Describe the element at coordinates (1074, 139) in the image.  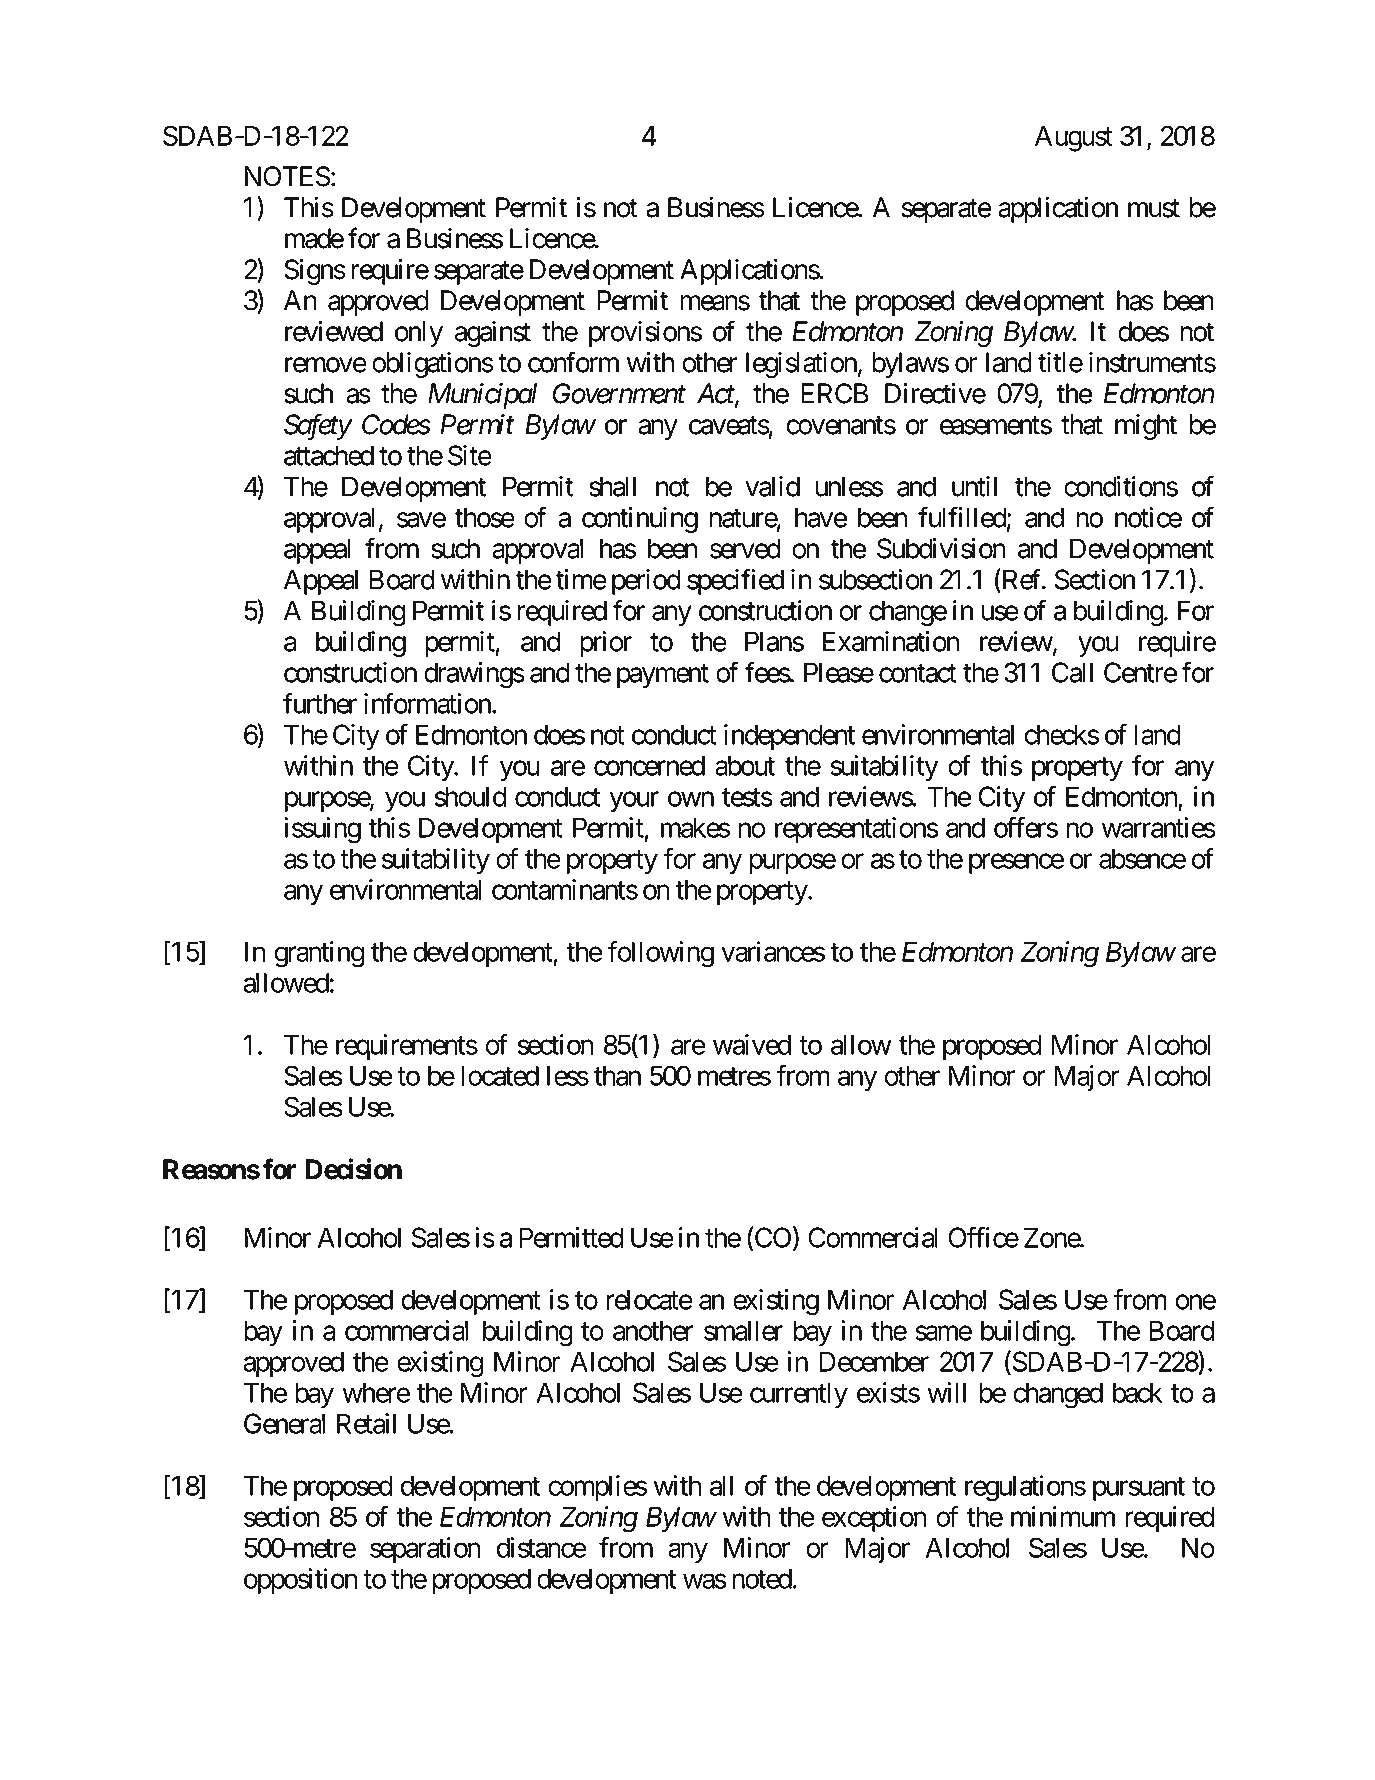
I see `August` at that location.
